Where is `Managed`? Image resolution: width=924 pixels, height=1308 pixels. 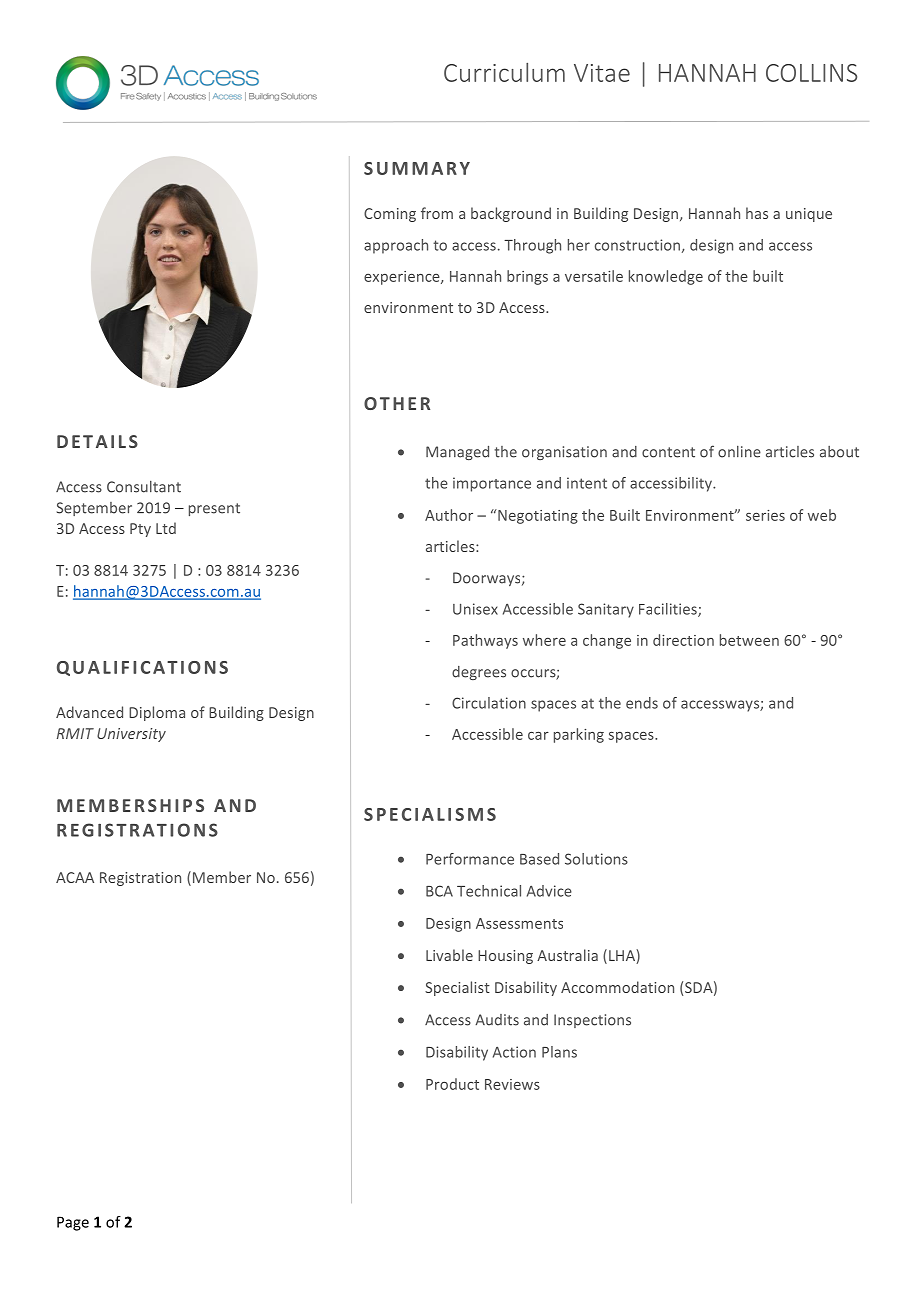
Managed is located at coordinates (457, 453).
